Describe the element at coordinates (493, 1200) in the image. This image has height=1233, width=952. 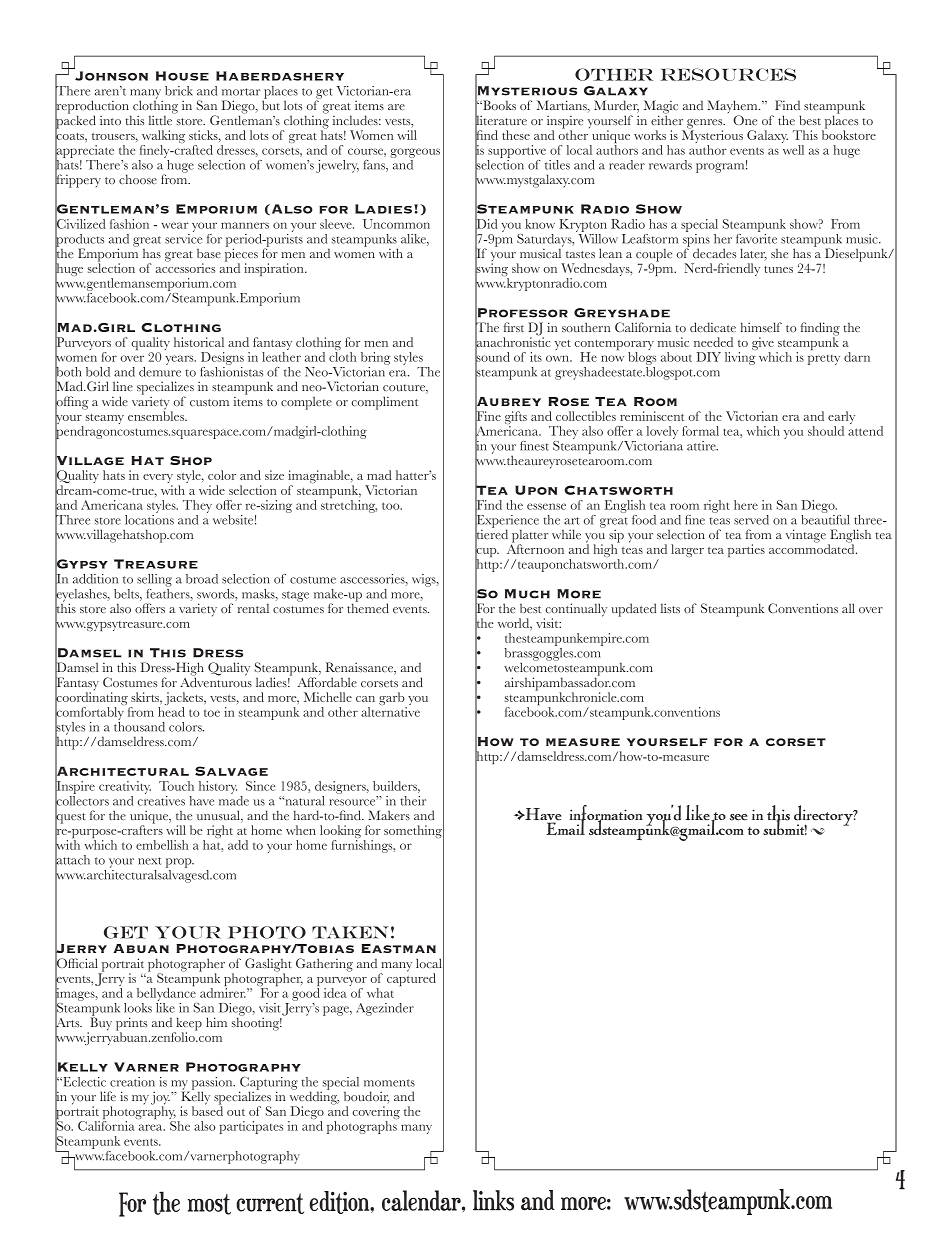
I see `links` at that location.
